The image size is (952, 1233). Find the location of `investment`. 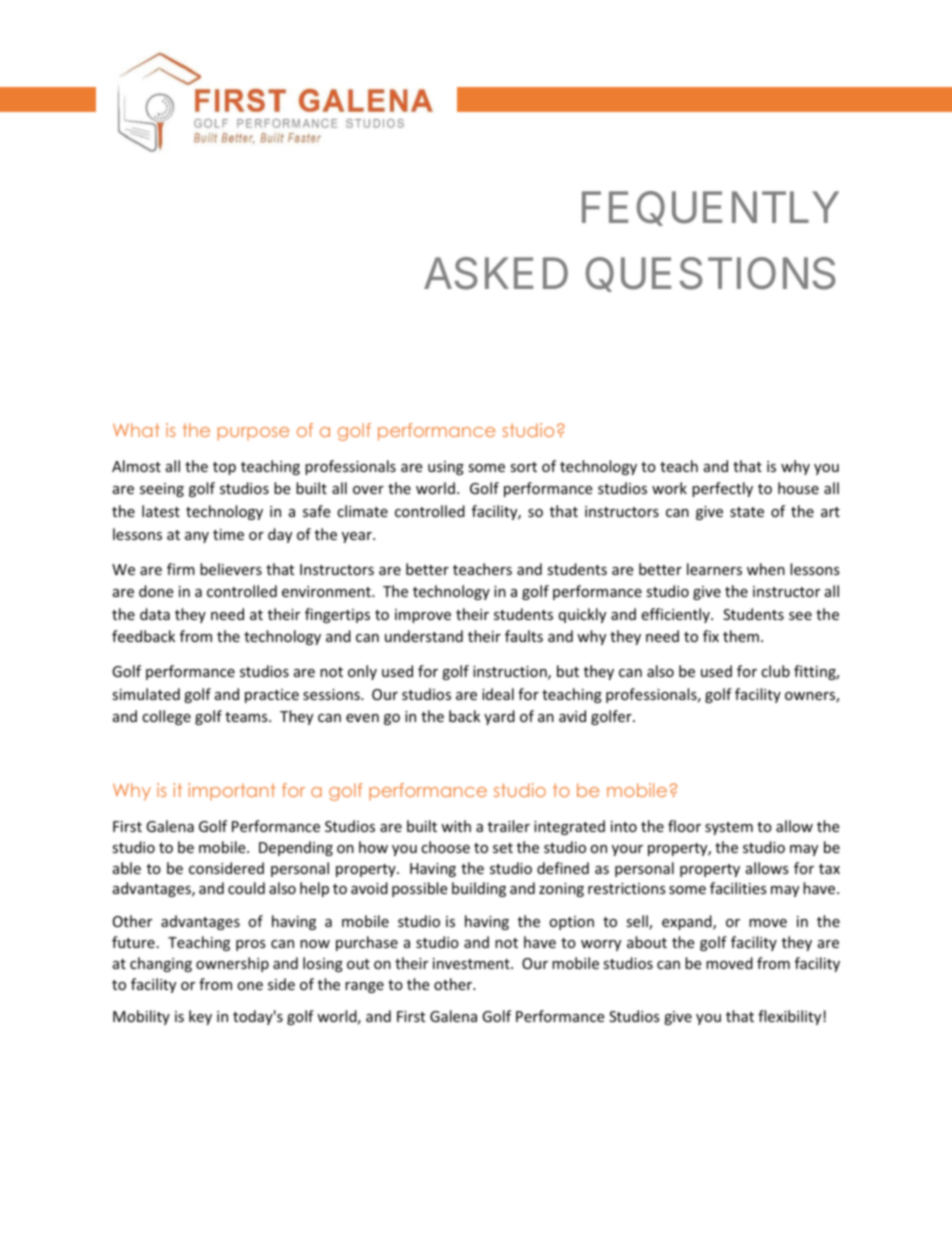

investment is located at coordinates (472, 963).
